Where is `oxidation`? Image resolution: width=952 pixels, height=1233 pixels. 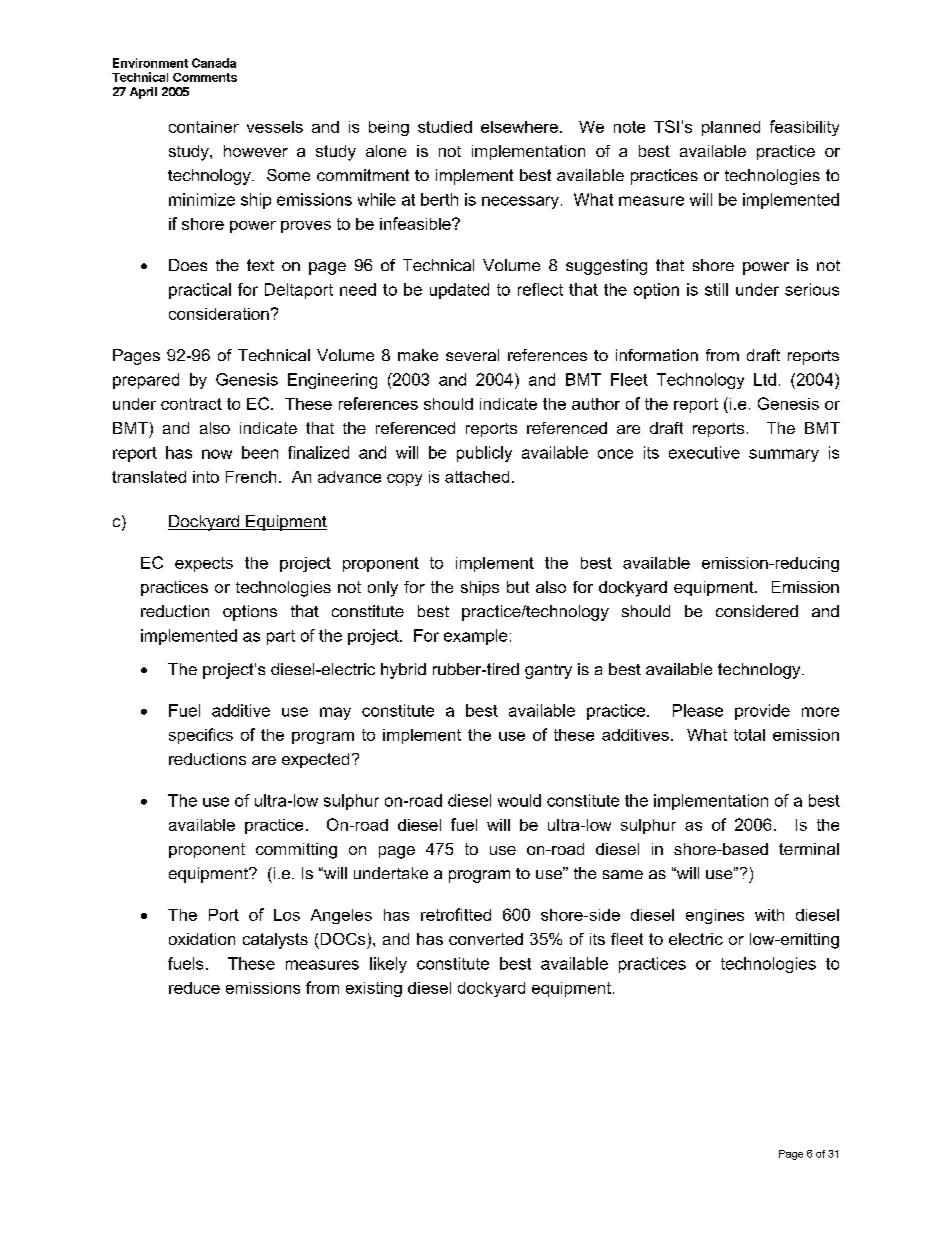 oxidation is located at coordinates (202, 939).
